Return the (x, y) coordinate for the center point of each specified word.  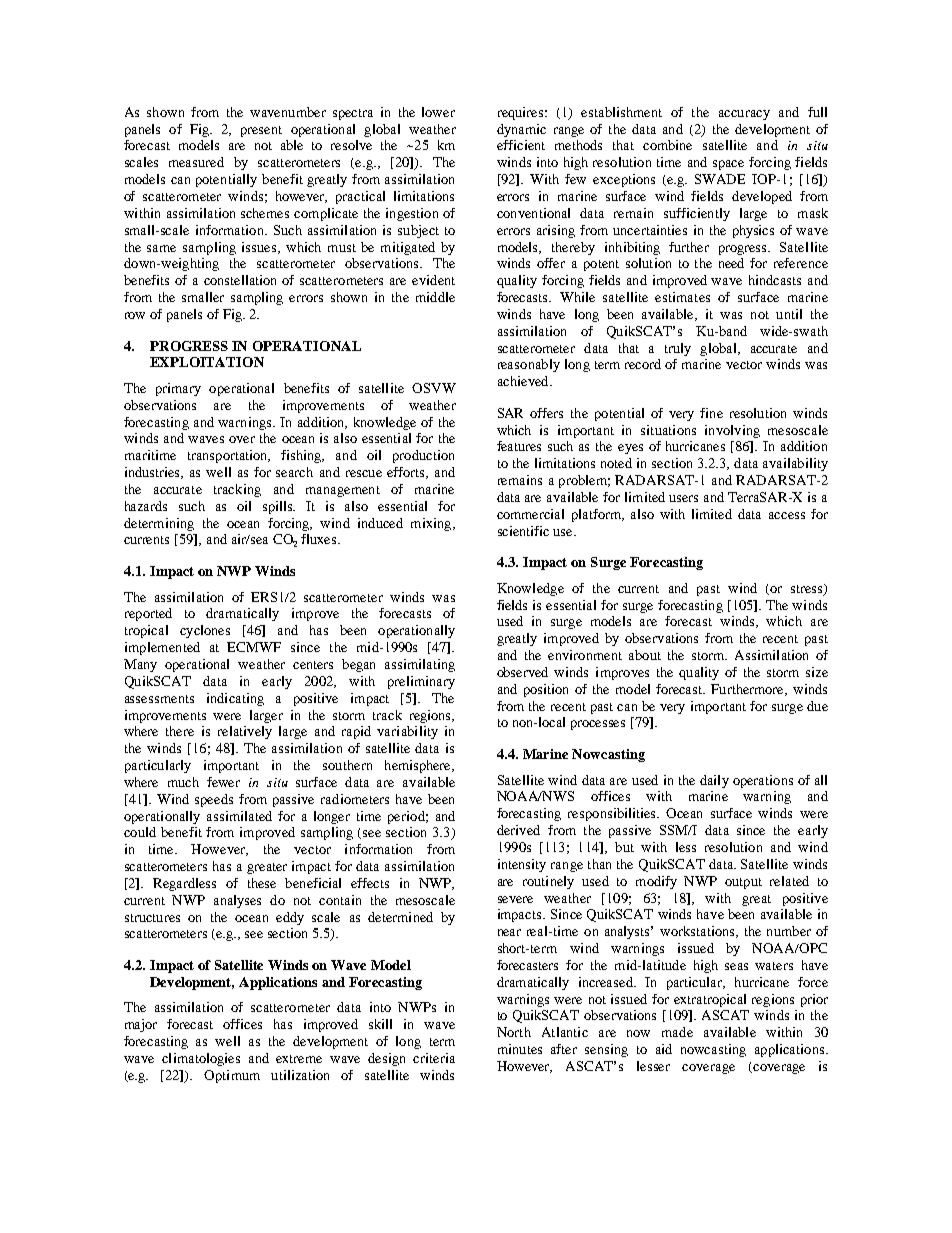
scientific (523, 531)
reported (148, 614)
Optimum (232, 1076)
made (677, 1032)
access (787, 515)
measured (196, 162)
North (514, 1032)
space (728, 165)
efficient (521, 145)
